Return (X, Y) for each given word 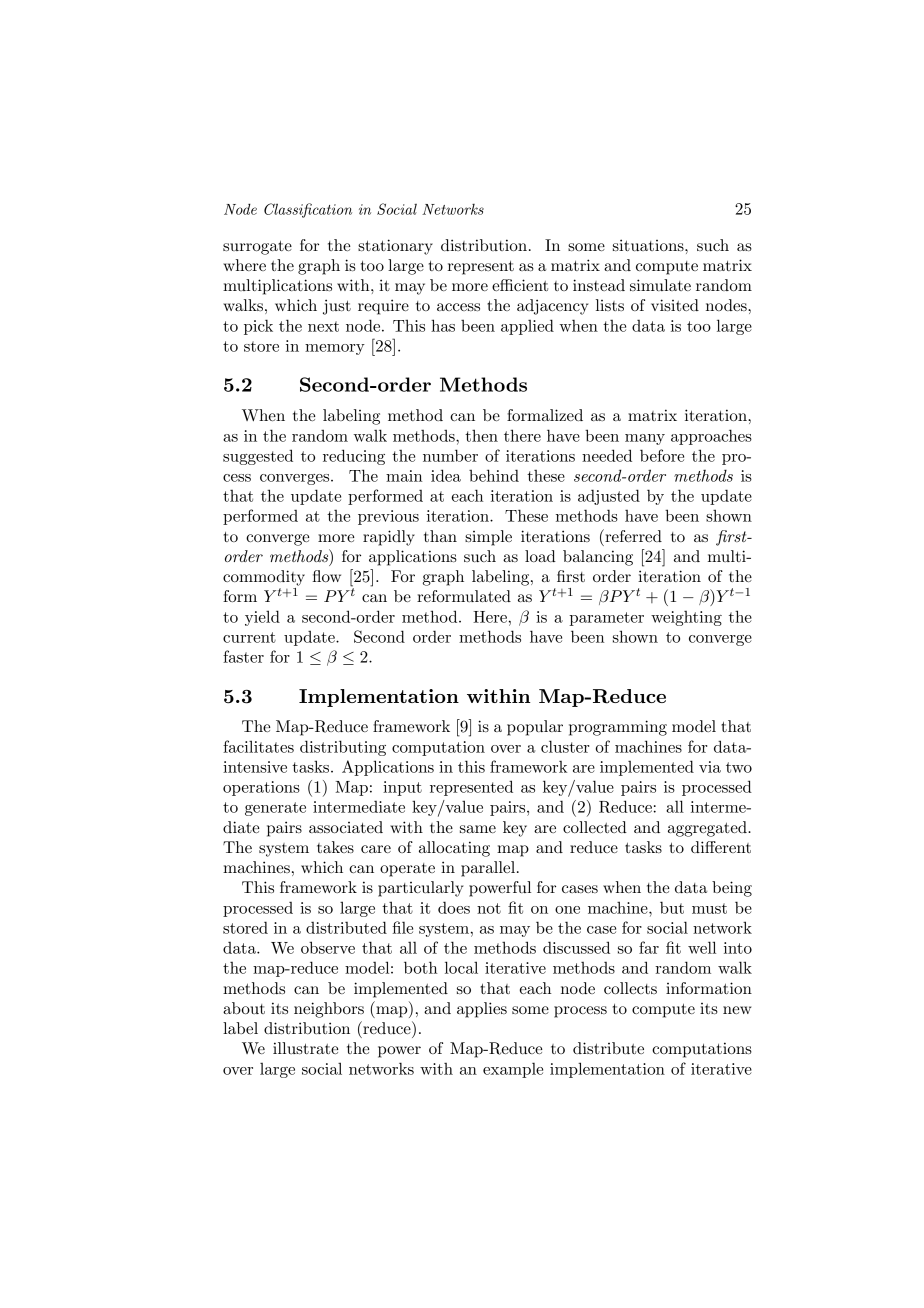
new (737, 1010)
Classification (308, 210)
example (513, 1070)
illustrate (306, 1048)
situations (649, 245)
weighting (686, 618)
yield (262, 618)
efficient (520, 285)
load (540, 556)
